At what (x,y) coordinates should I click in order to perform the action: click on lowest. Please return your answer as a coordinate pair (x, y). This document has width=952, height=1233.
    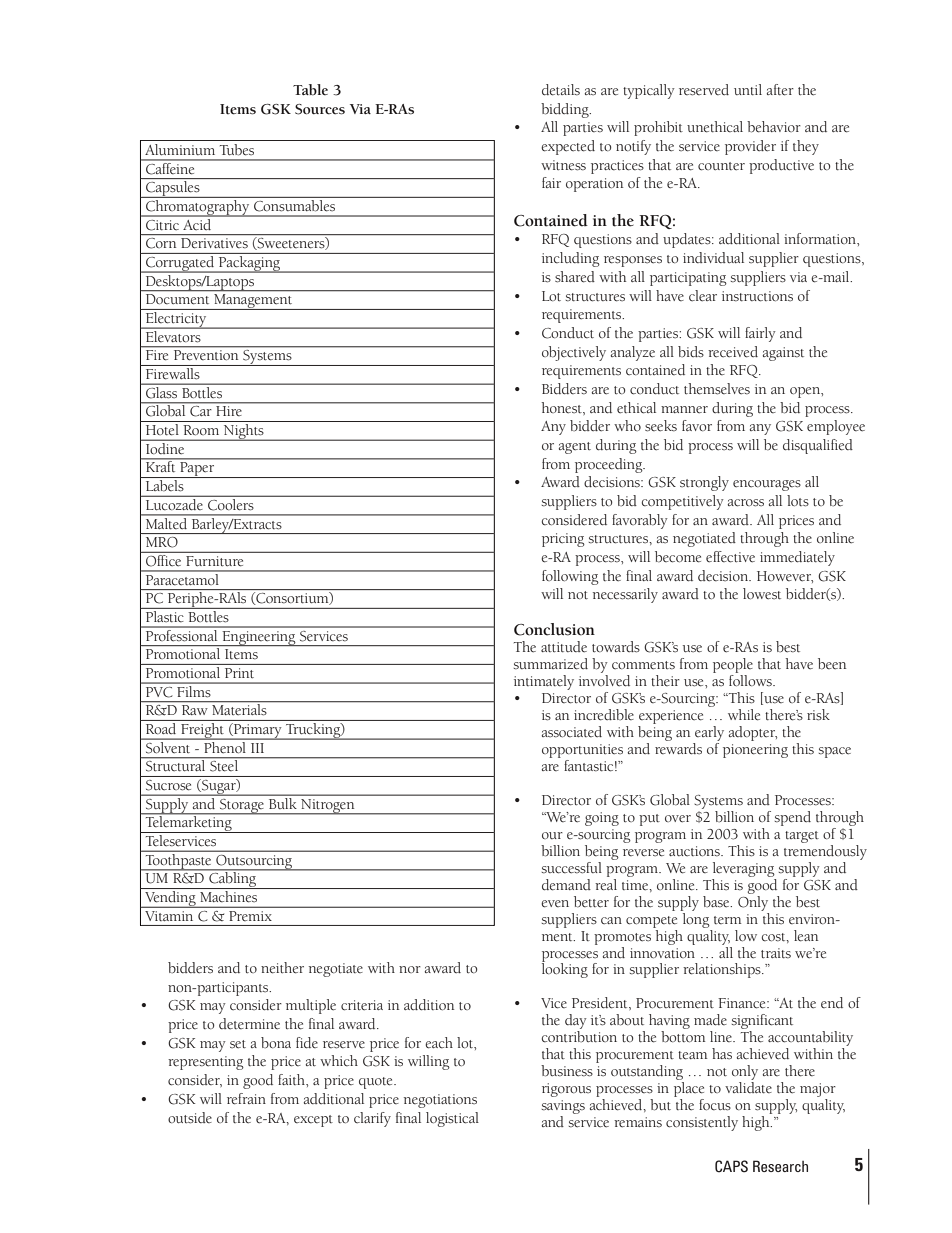
    Looking at the image, I should click on (762, 593).
